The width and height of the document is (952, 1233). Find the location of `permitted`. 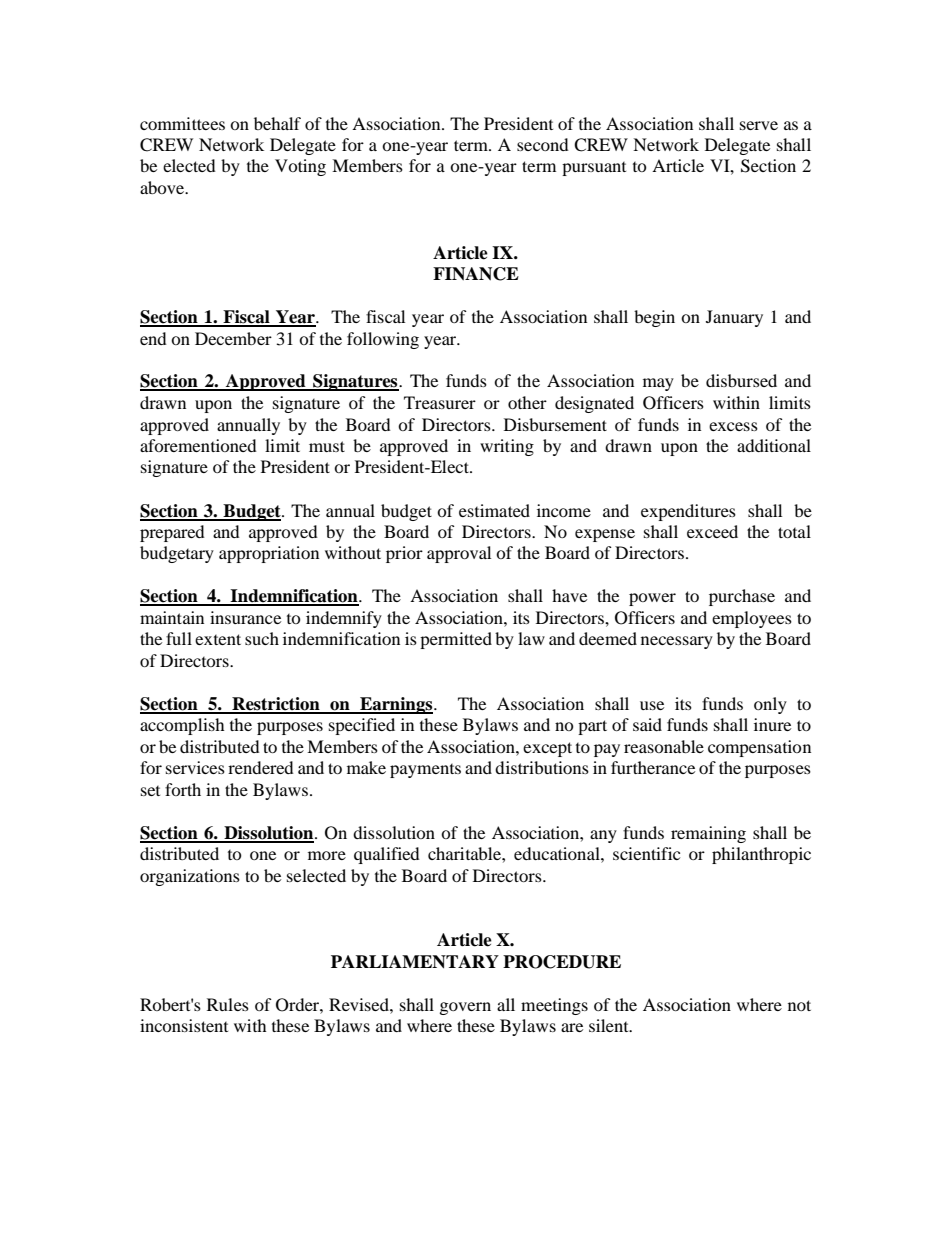

permitted is located at coordinates (456, 640).
